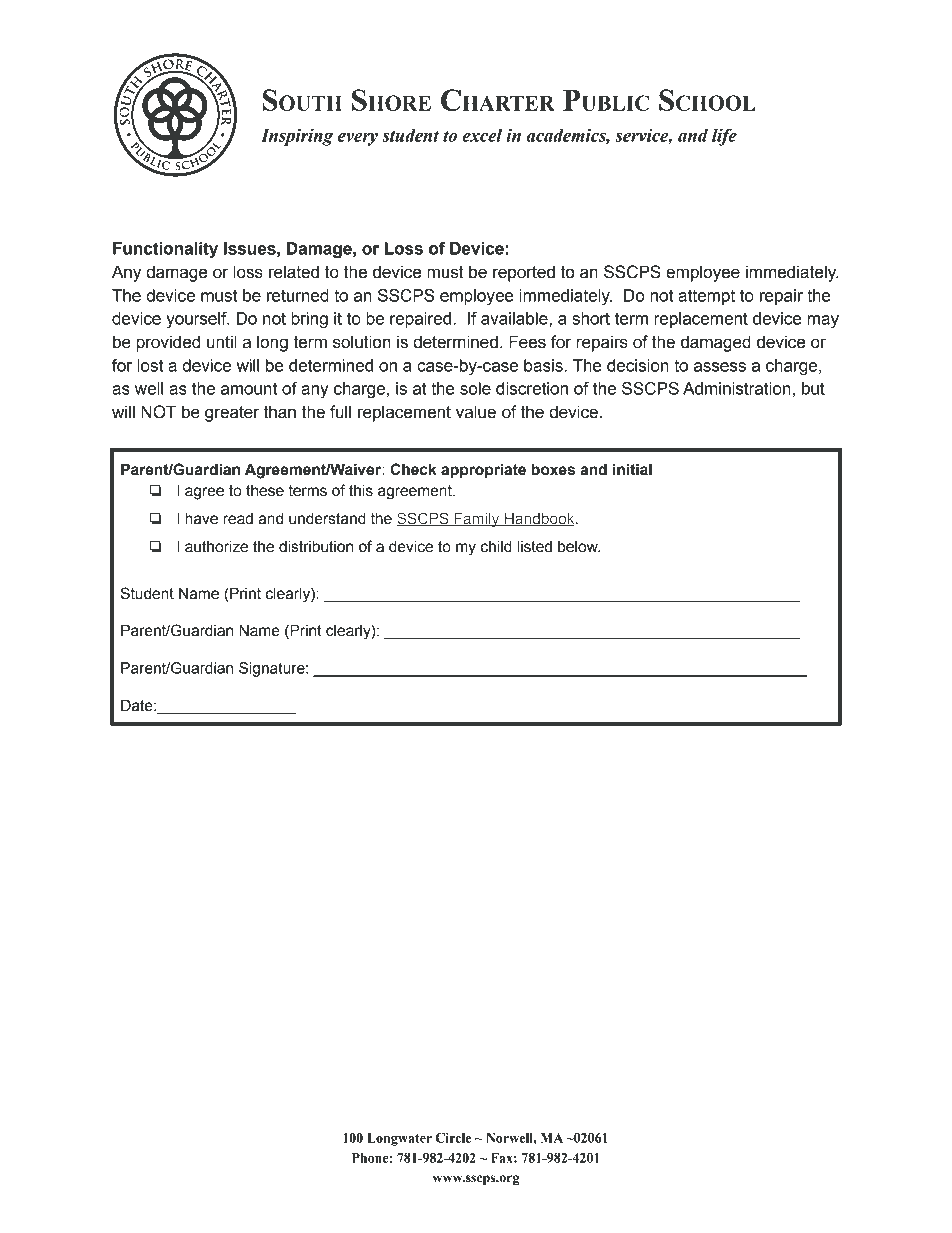 This image has height=1233, width=952. What do you see at coordinates (232, 414) in the image?
I see `greater` at bounding box center [232, 414].
